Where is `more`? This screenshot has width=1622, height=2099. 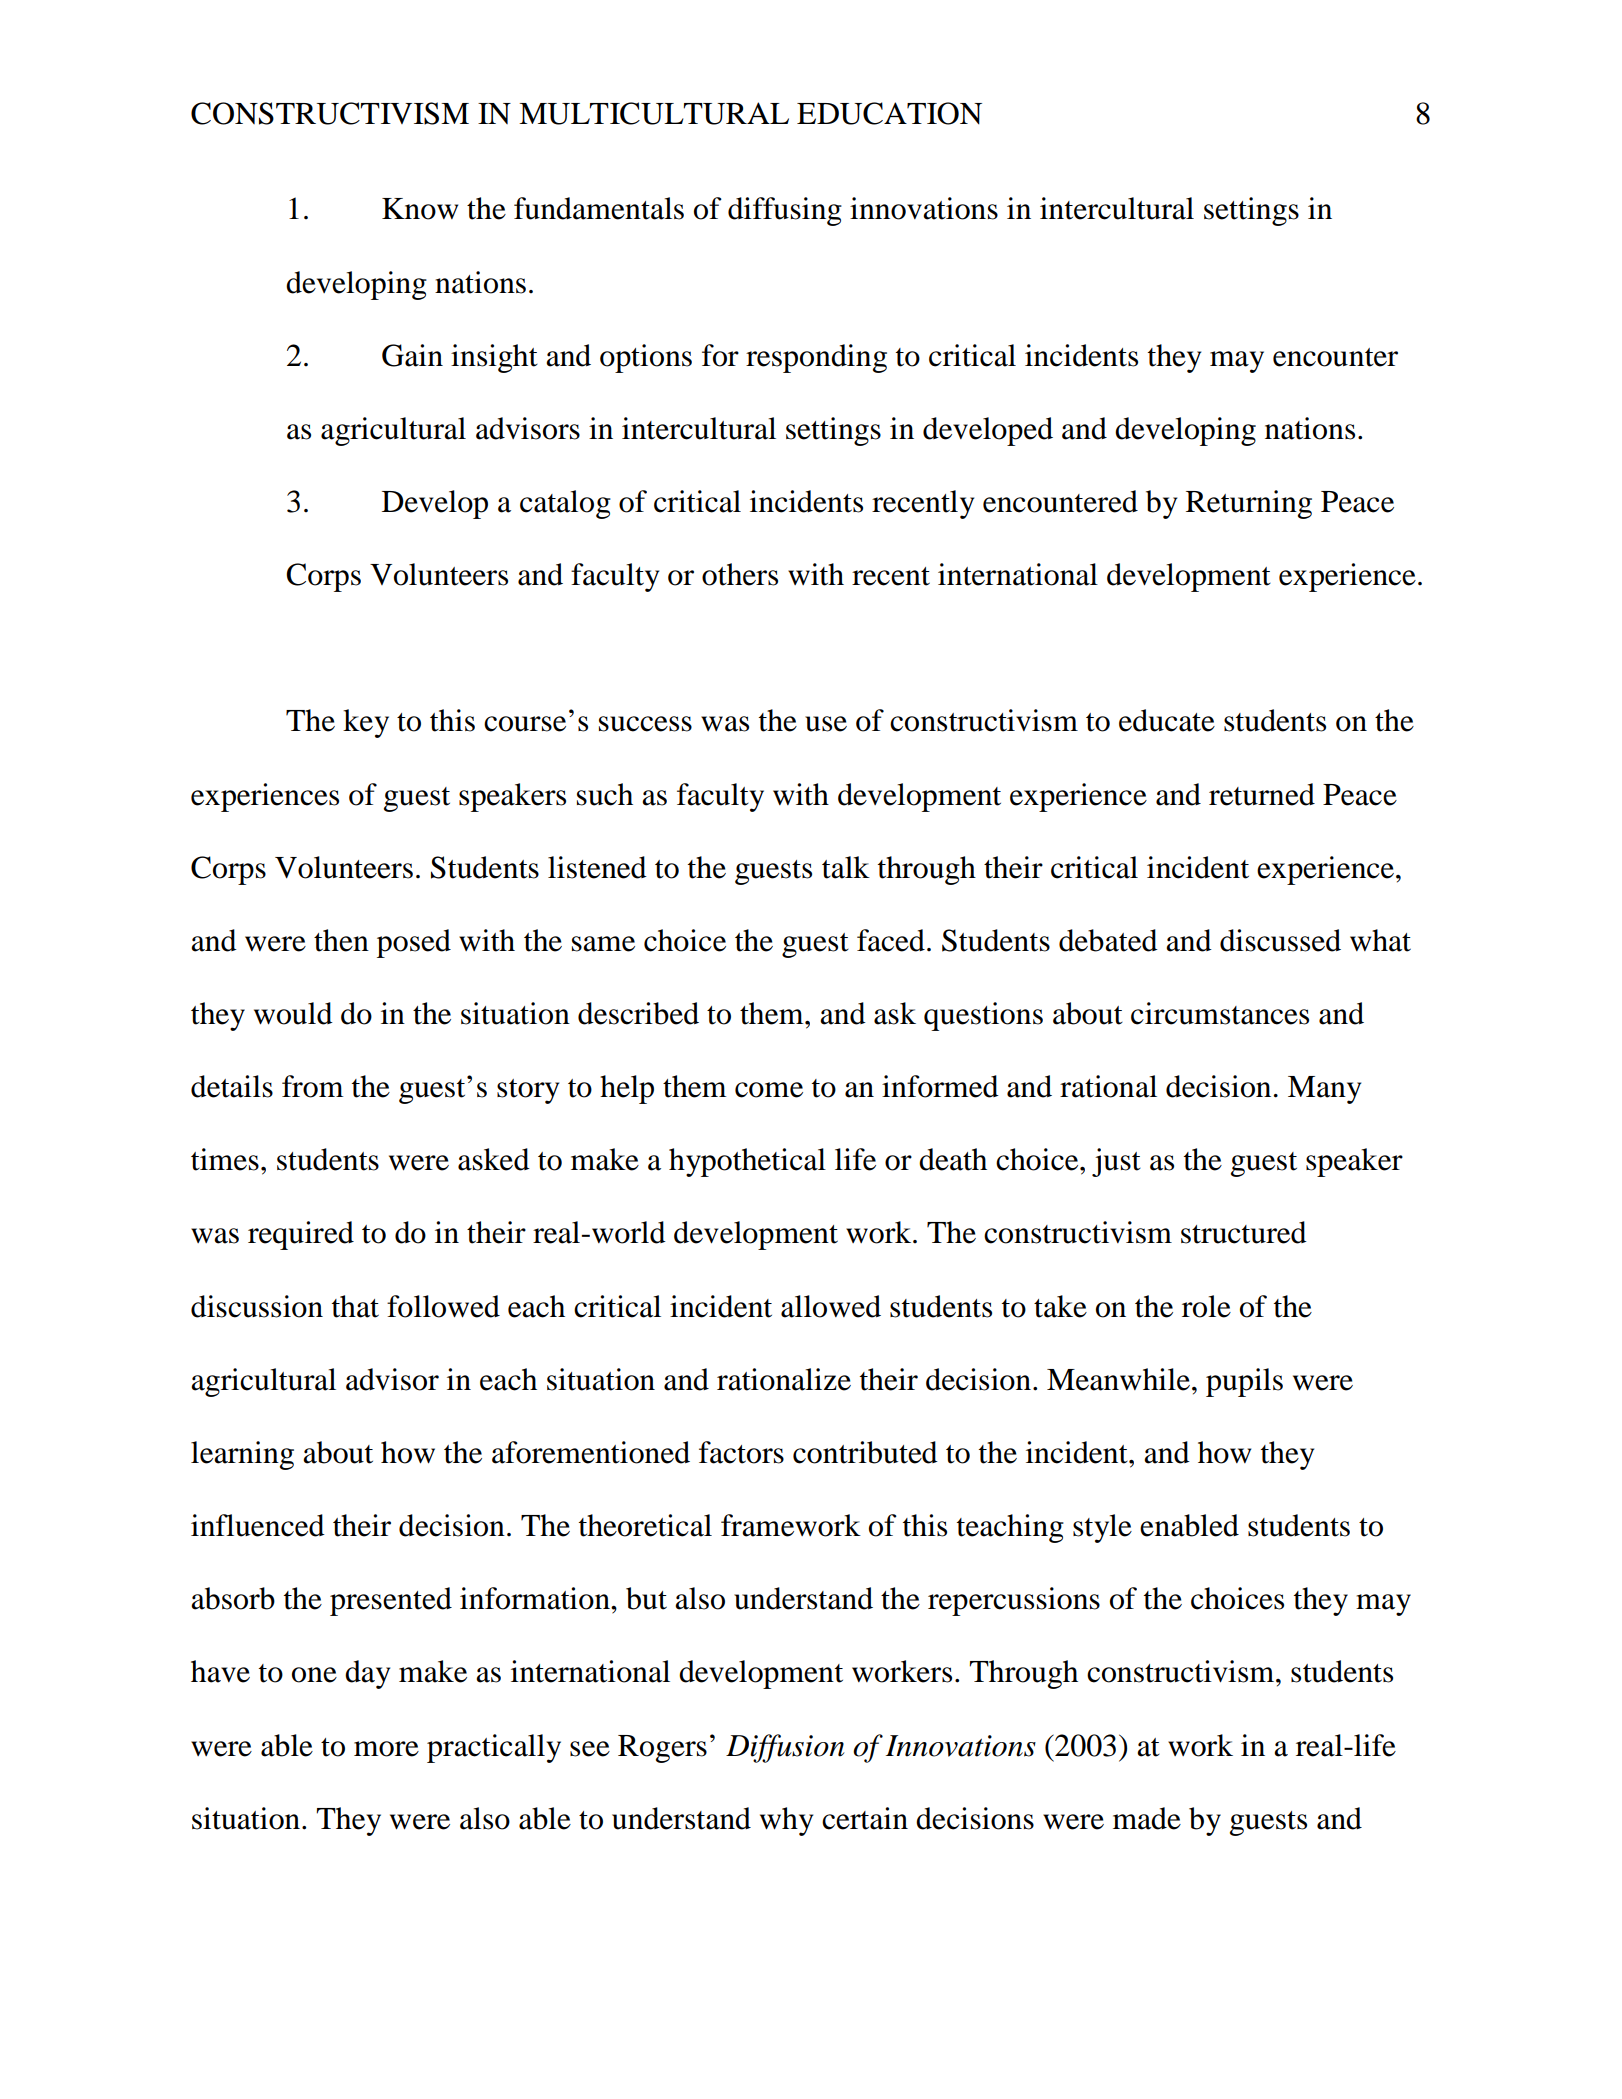
more is located at coordinates (386, 1749).
